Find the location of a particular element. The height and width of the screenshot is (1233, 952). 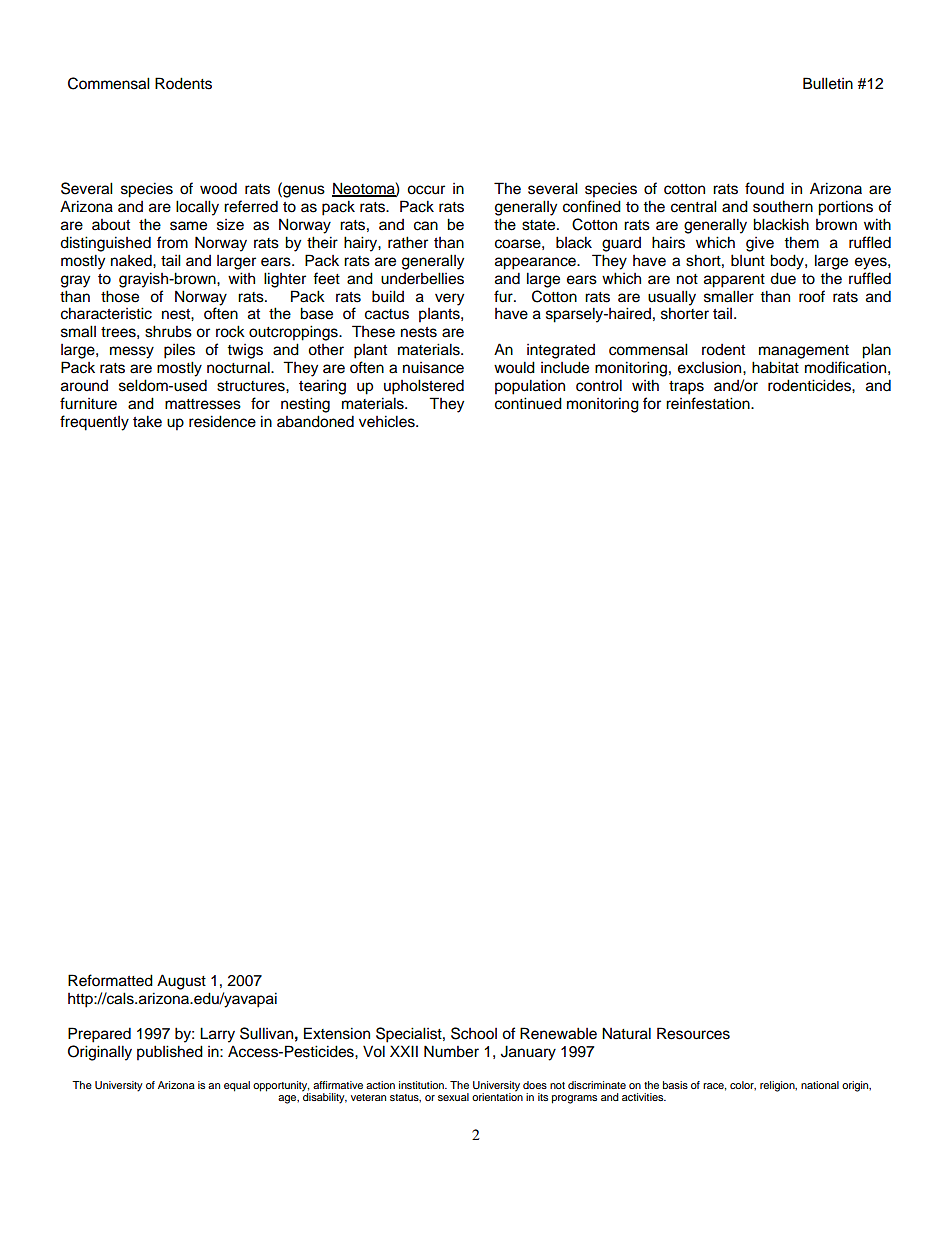

published is located at coordinates (170, 1053).
